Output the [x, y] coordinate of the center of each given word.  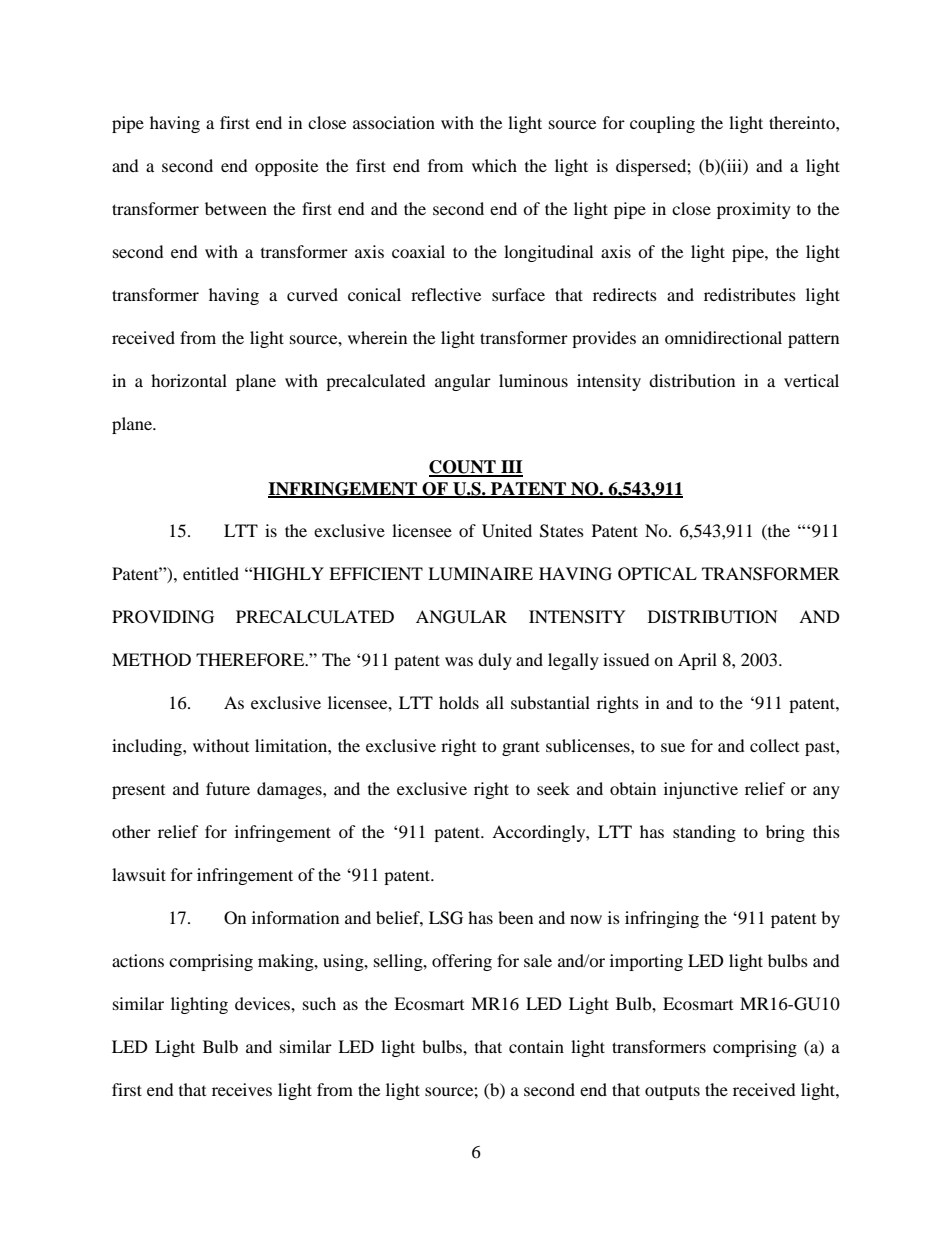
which [494, 165]
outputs [672, 1092]
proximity [754, 210]
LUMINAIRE [480, 574]
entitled [211, 573]
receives [242, 1089]
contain [536, 1046]
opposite [286, 167]
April [697, 661]
